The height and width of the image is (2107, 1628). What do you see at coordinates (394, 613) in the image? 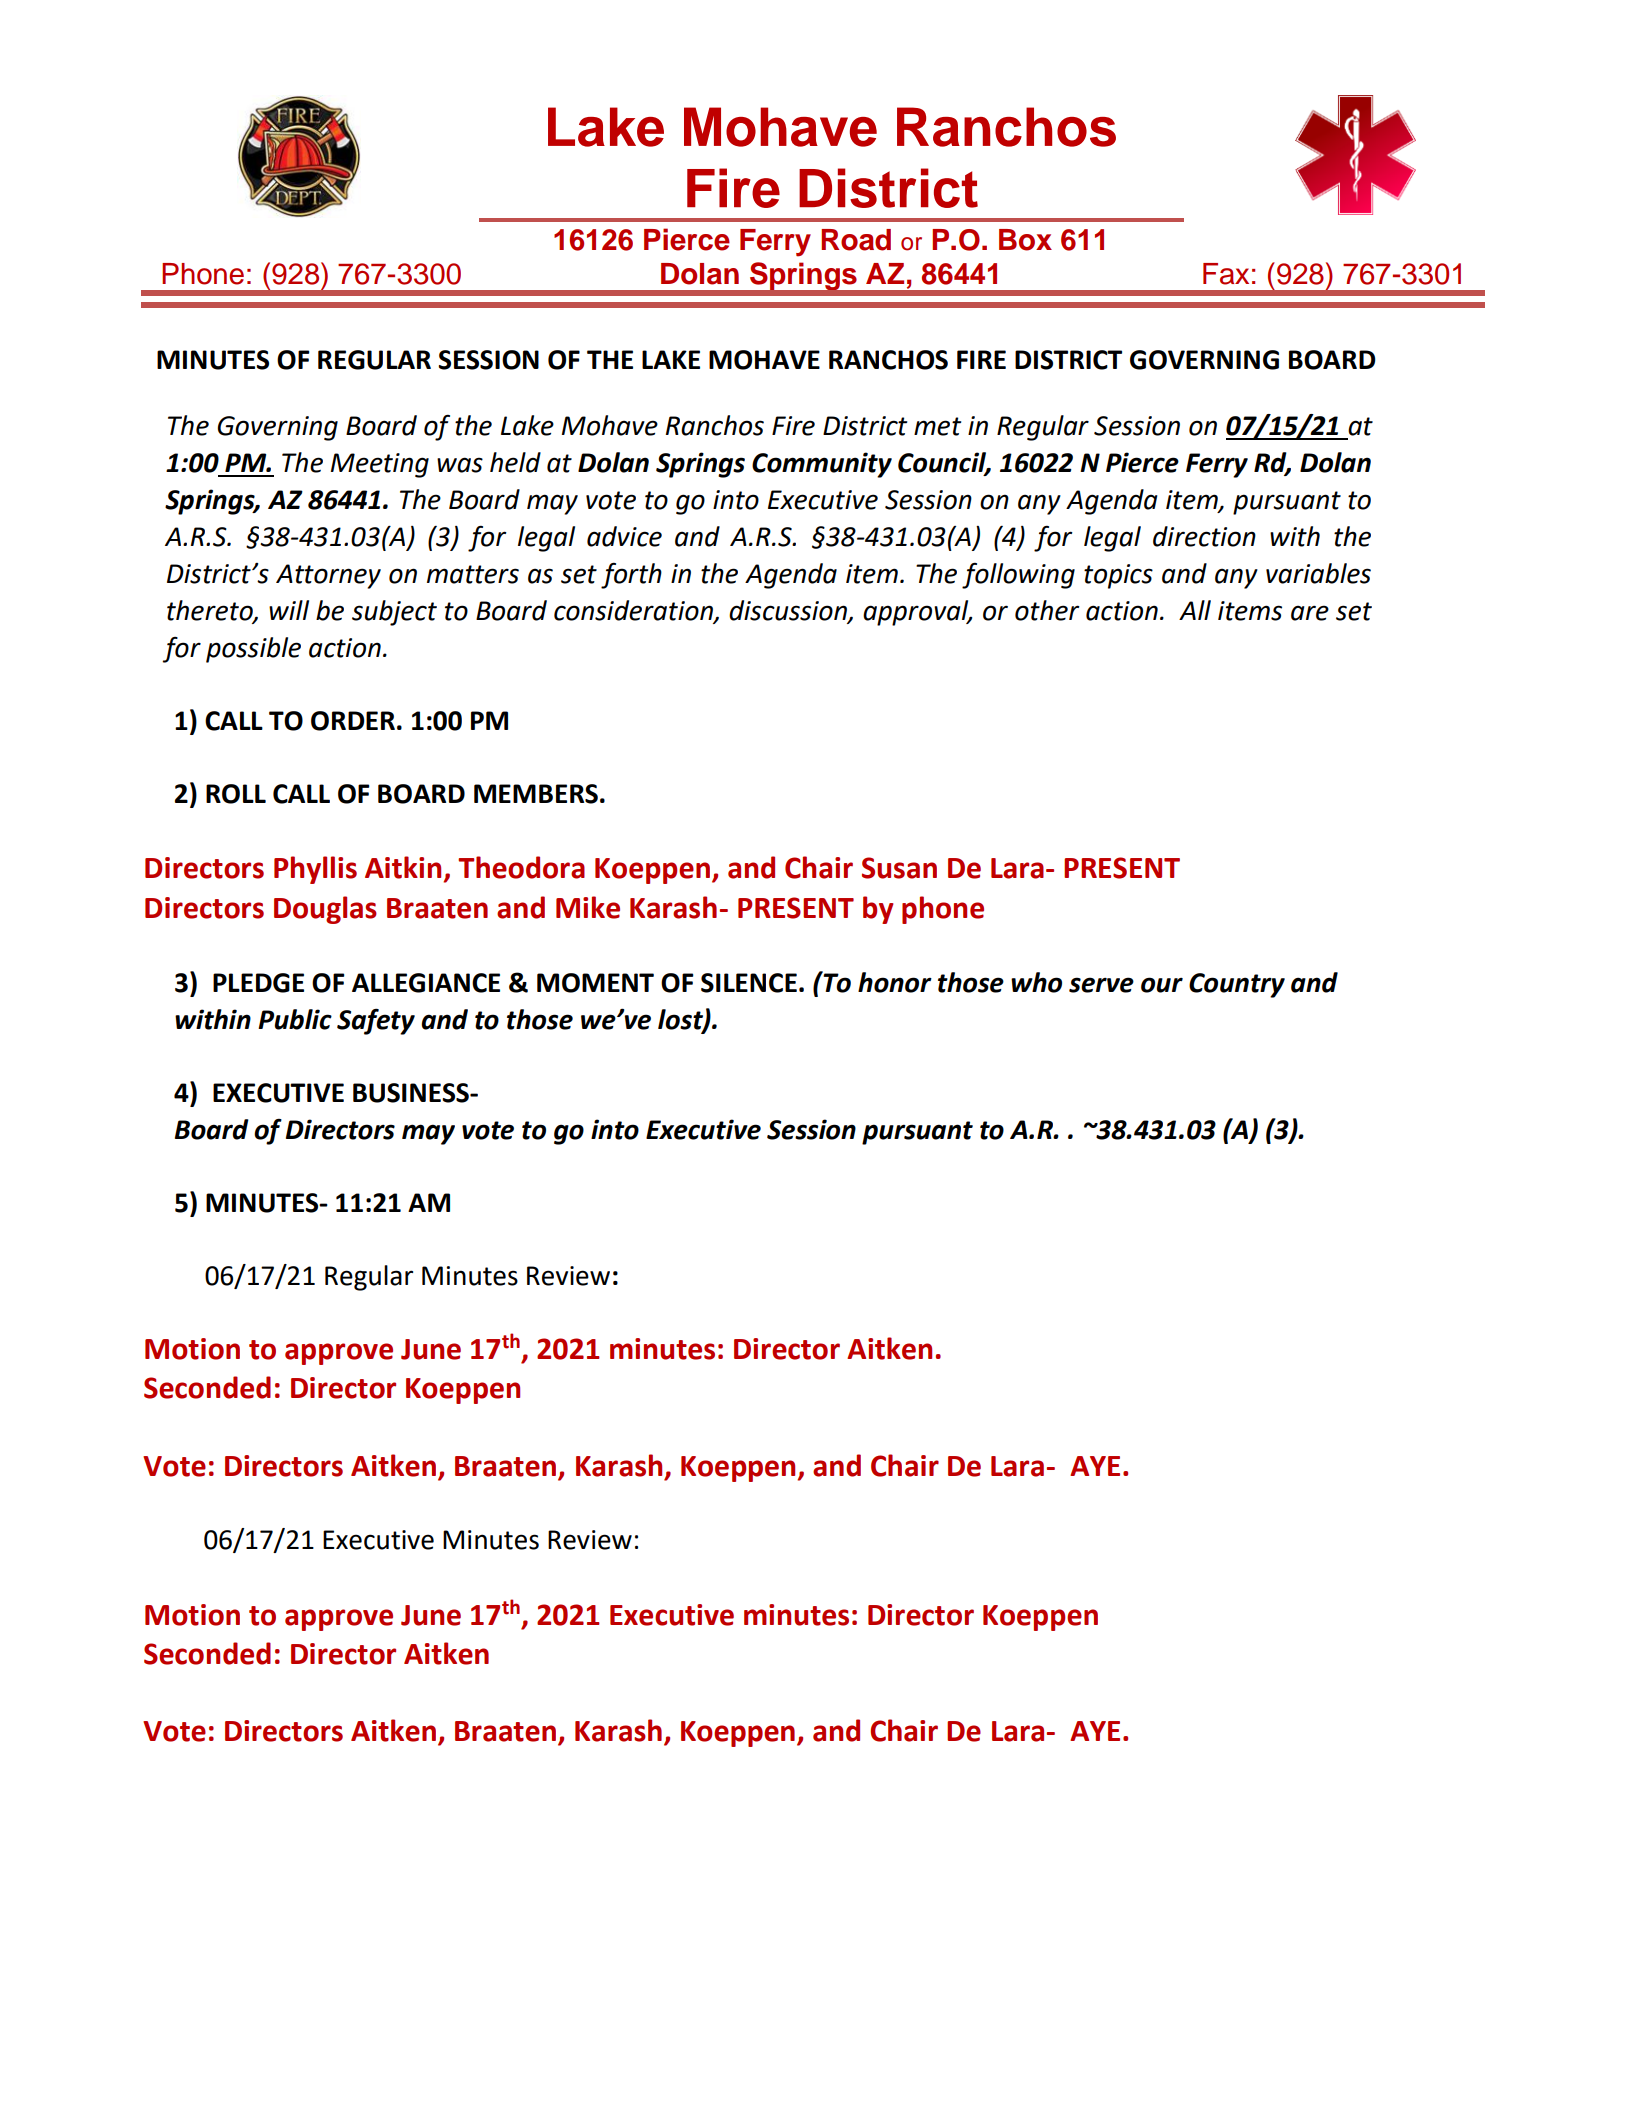
I see `subject` at bounding box center [394, 613].
